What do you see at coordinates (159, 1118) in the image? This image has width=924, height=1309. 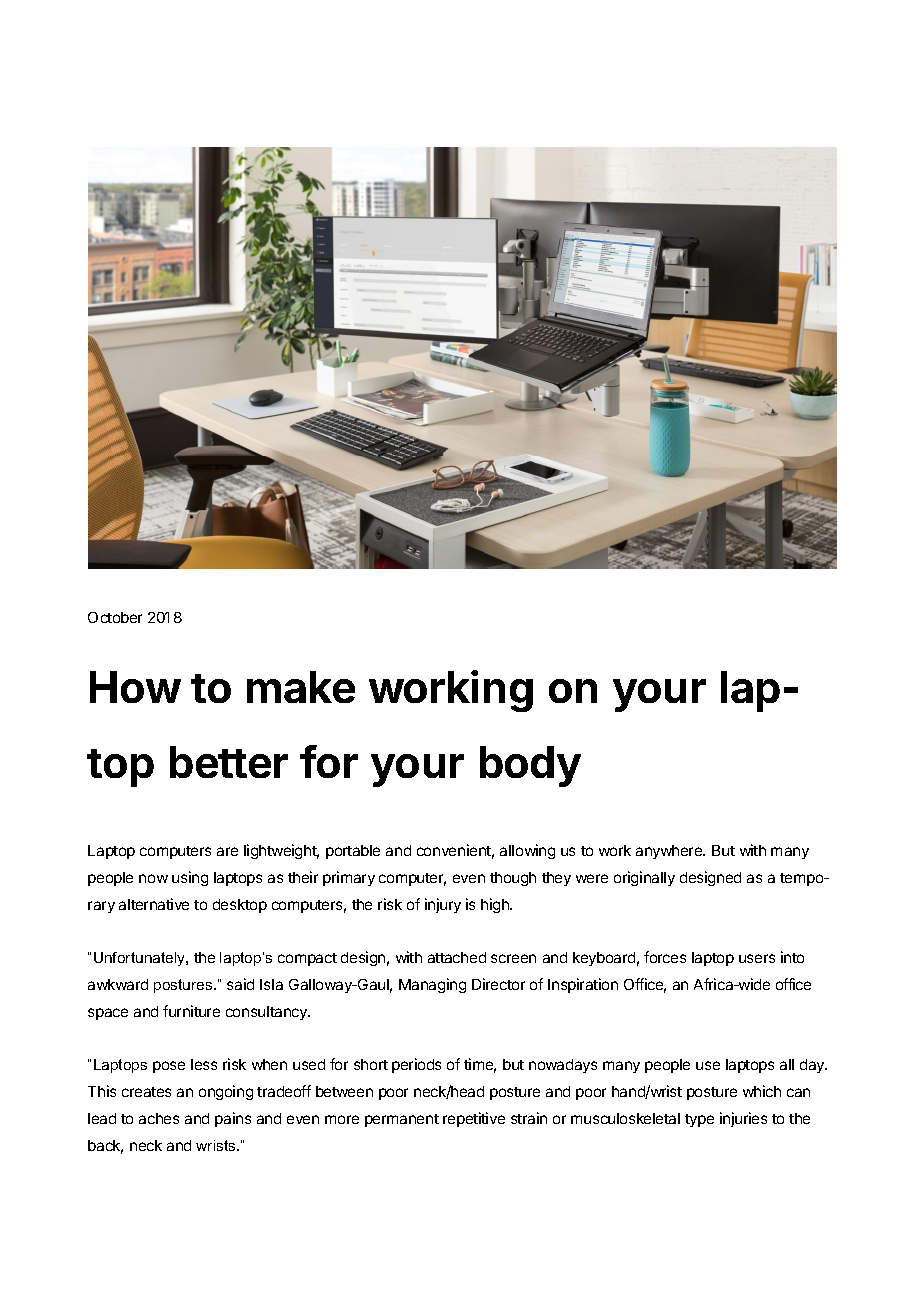 I see `aches` at bounding box center [159, 1118].
